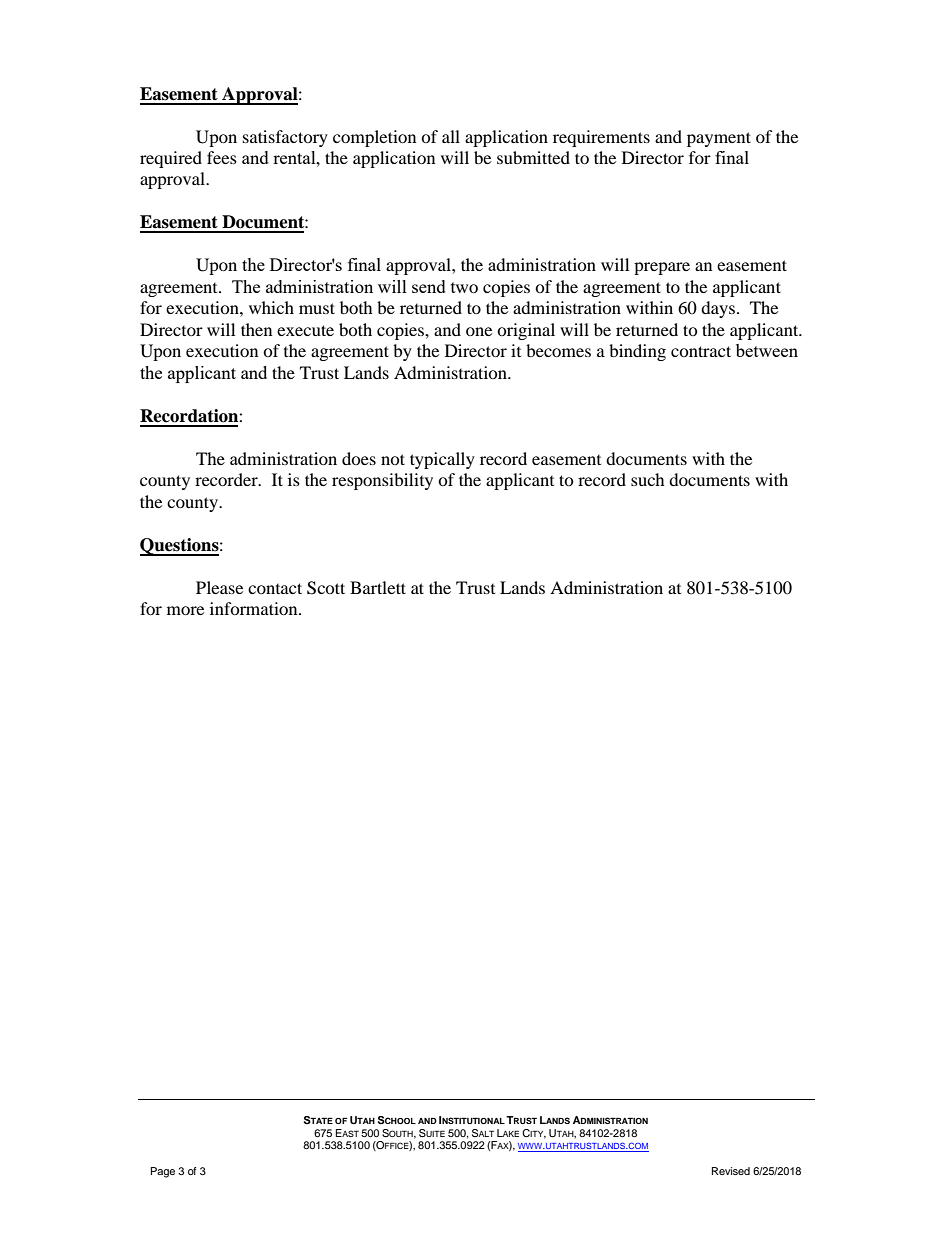 The width and height of the screenshot is (952, 1233). What do you see at coordinates (219, 587) in the screenshot?
I see `Please` at bounding box center [219, 587].
